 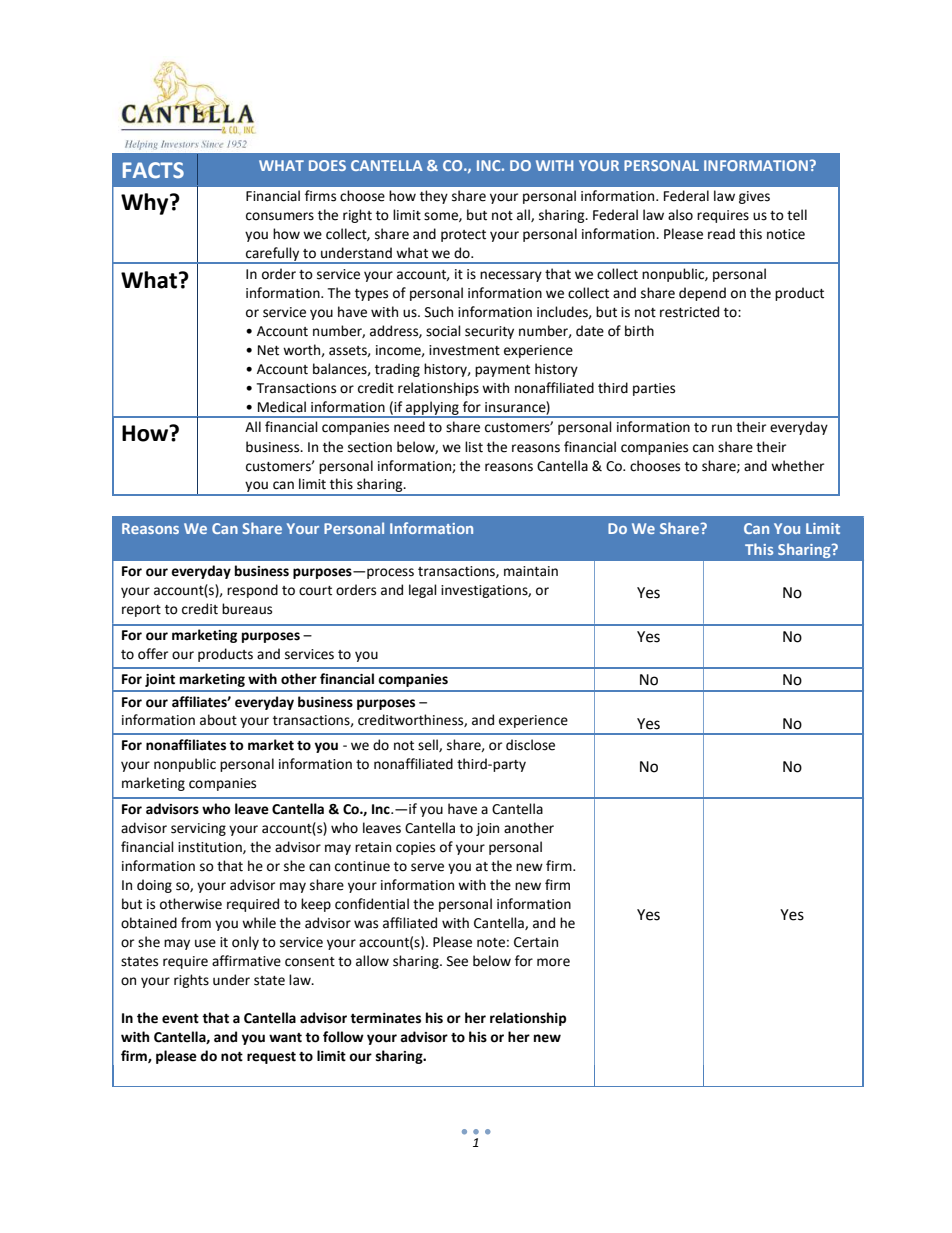 I want to click on applying, so click(x=432, y=409).
